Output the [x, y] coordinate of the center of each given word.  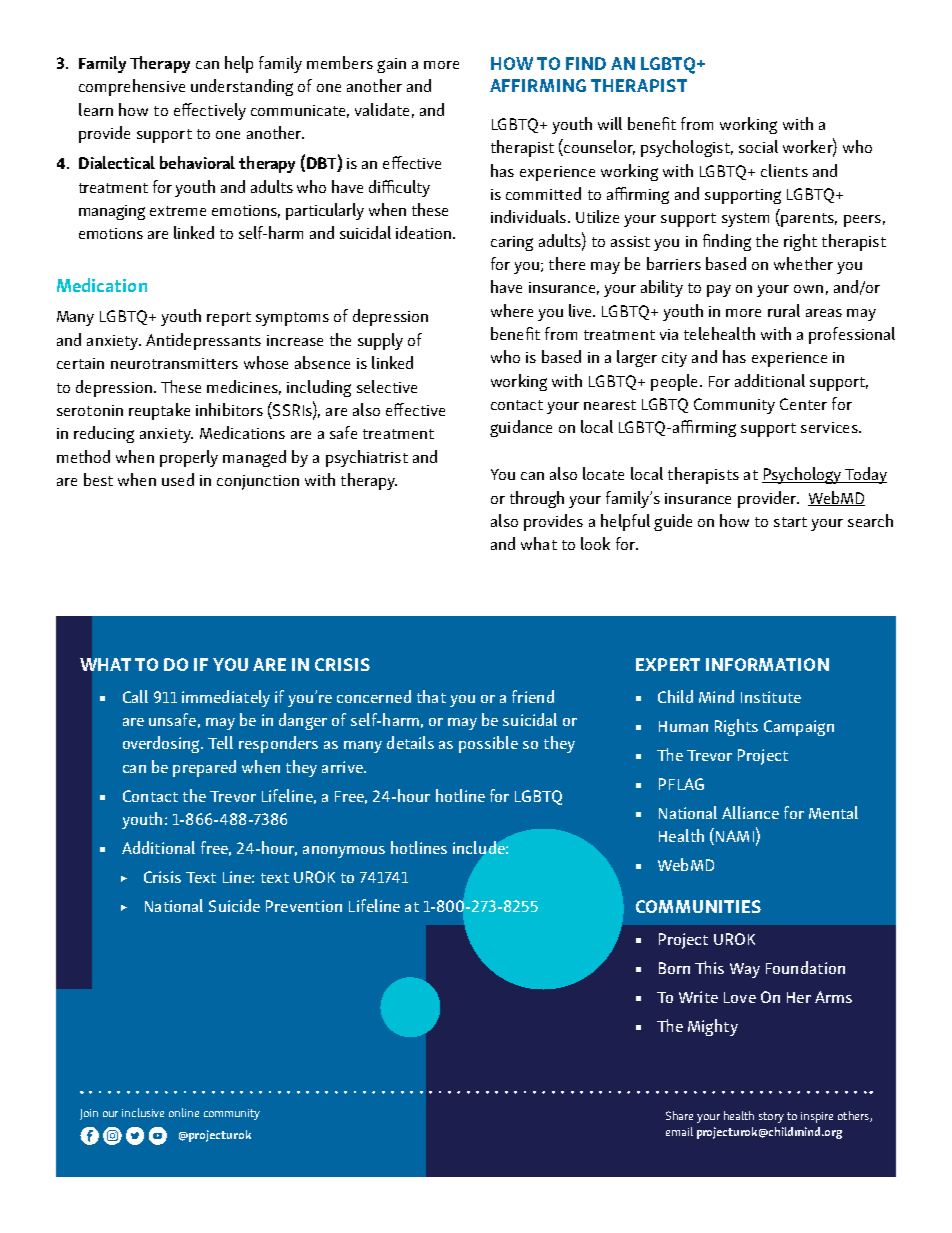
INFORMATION [767, 664]
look [595, 543]
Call [135, 696]
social [758, 146]
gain [391, 65]
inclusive [143, 1112]
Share [679, 1115]
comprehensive [132, 87]
